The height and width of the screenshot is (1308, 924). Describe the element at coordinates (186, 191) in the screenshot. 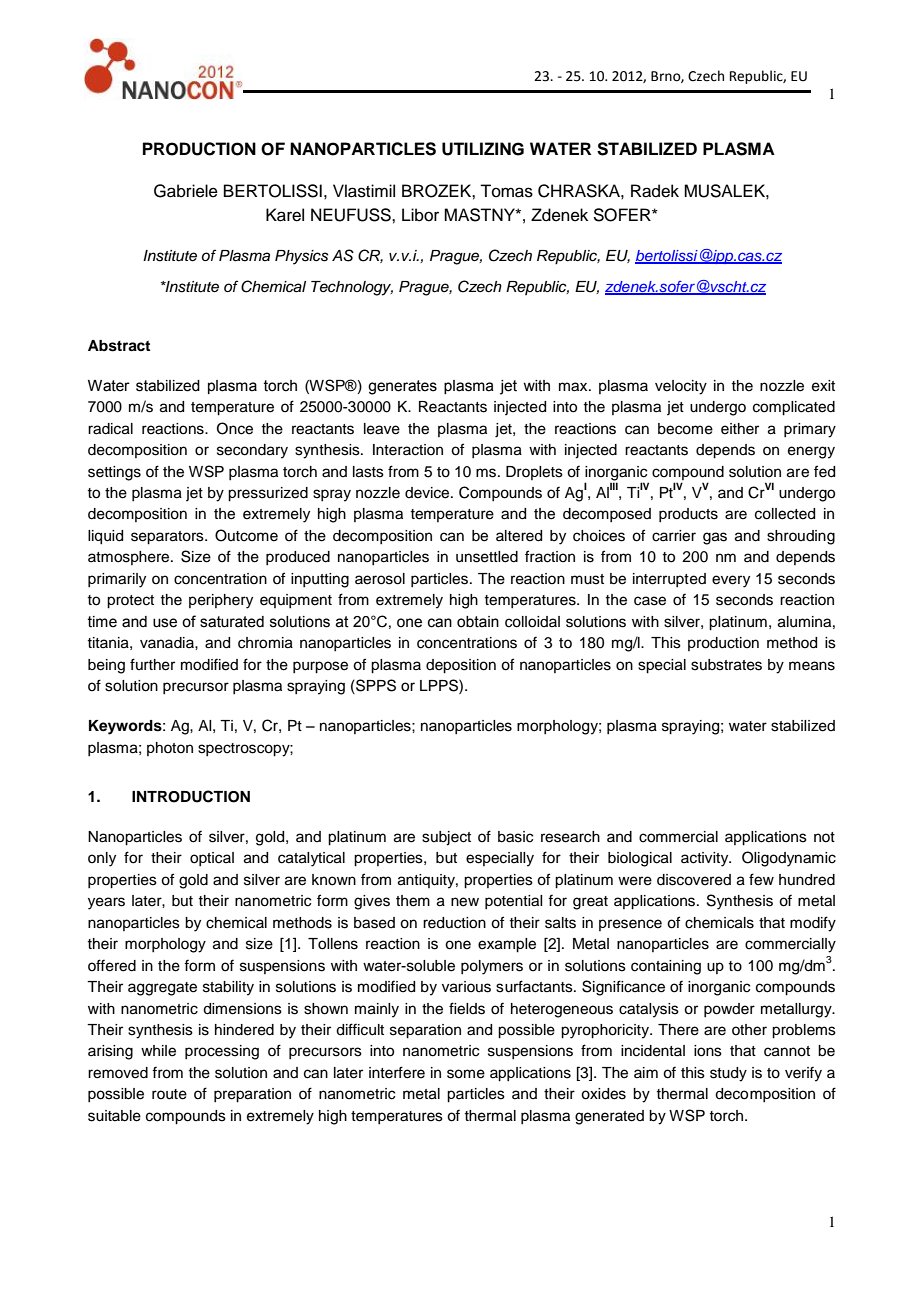

I see `Gabriele` at that location.
